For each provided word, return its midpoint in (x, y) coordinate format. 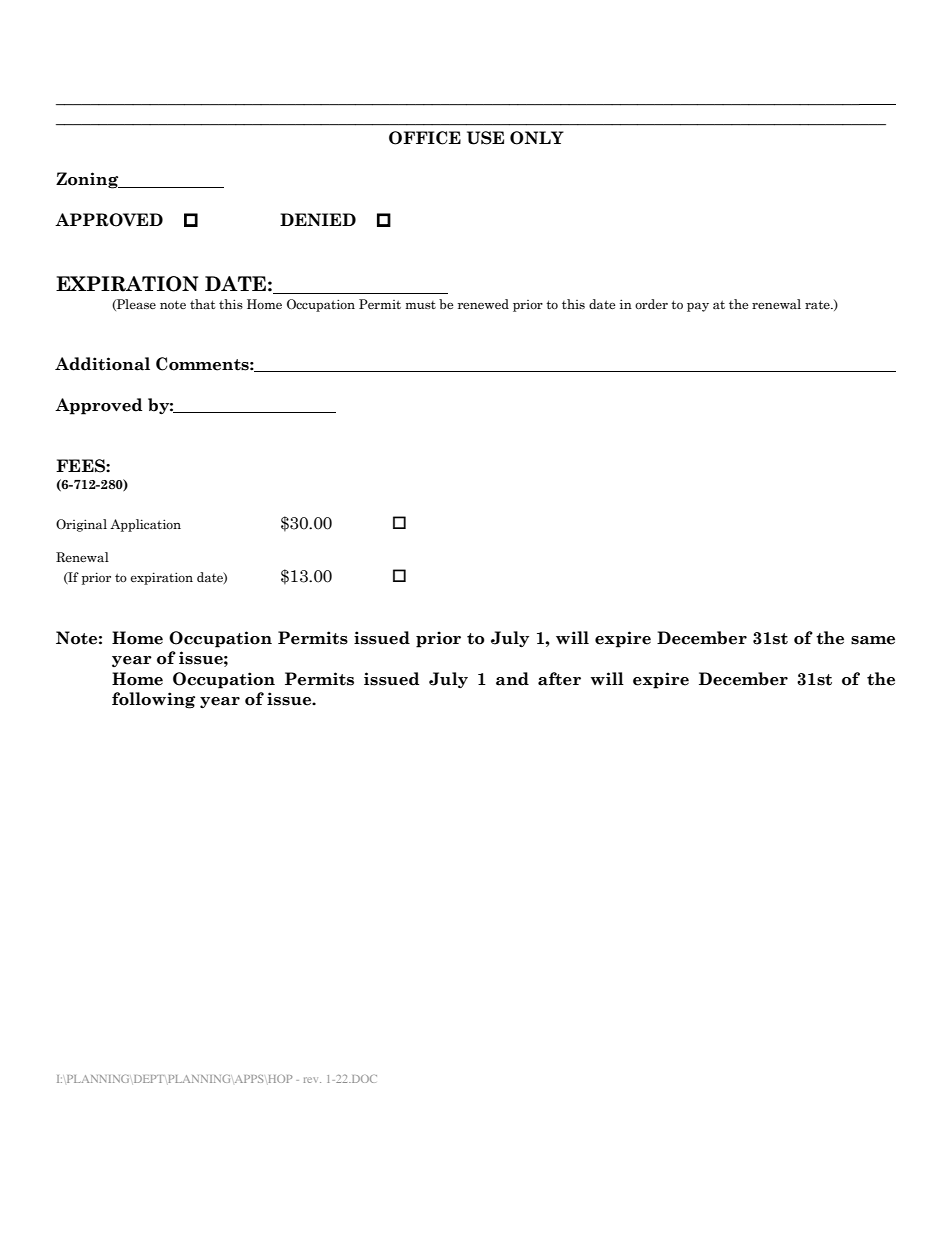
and (512, 679)
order (651, 304)
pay (698, 307)
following (153, 700)
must (421, 305)
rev (312, 1080)
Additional (102, 364)
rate (818, 304)
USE (485, 138)
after (559, 679)
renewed (483, 304)
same (873, 640)
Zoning (88, 180)
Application (145, 525)
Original (81, 525)
